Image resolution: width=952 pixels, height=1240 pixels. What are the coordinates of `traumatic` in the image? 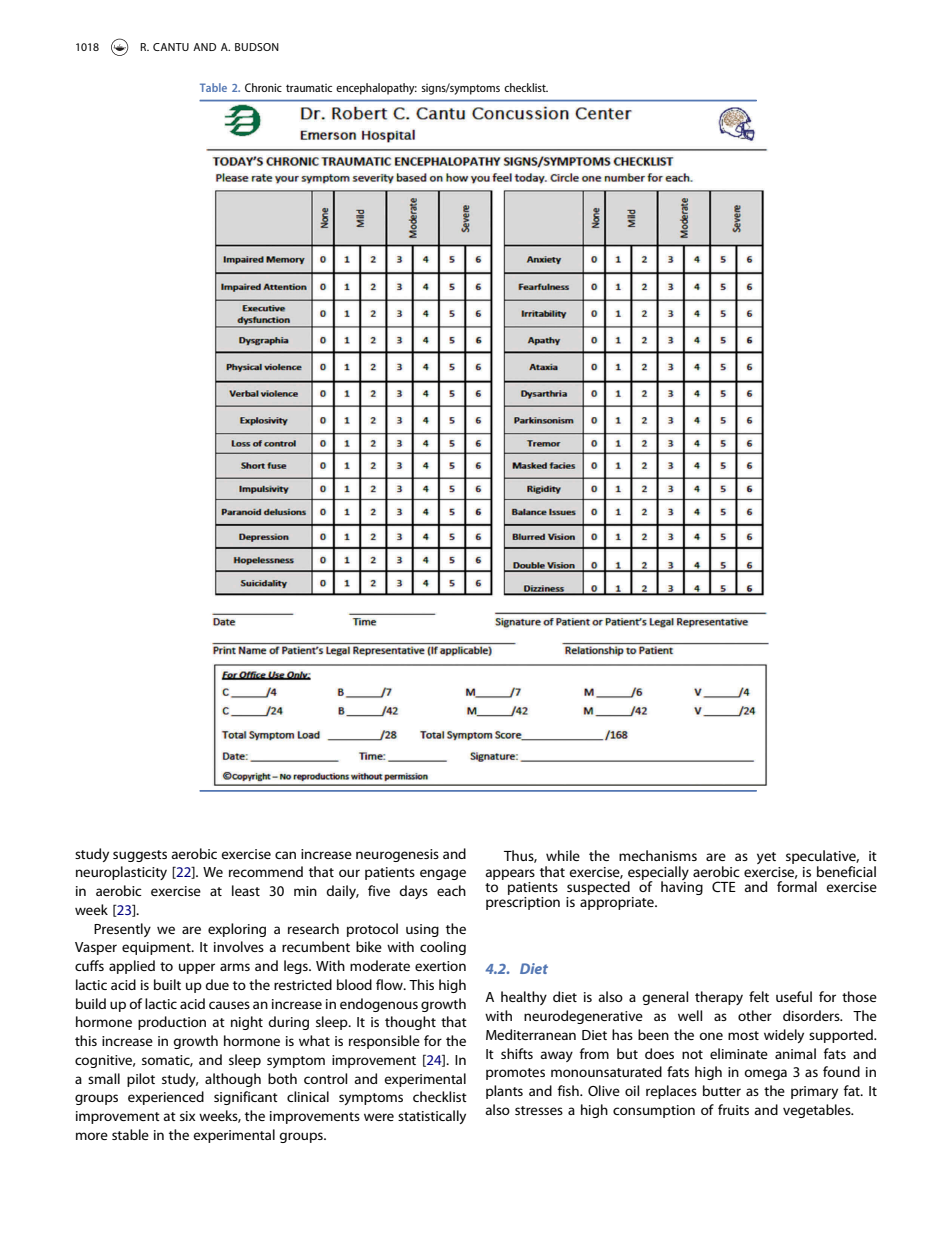 It's located at (309, 88).
